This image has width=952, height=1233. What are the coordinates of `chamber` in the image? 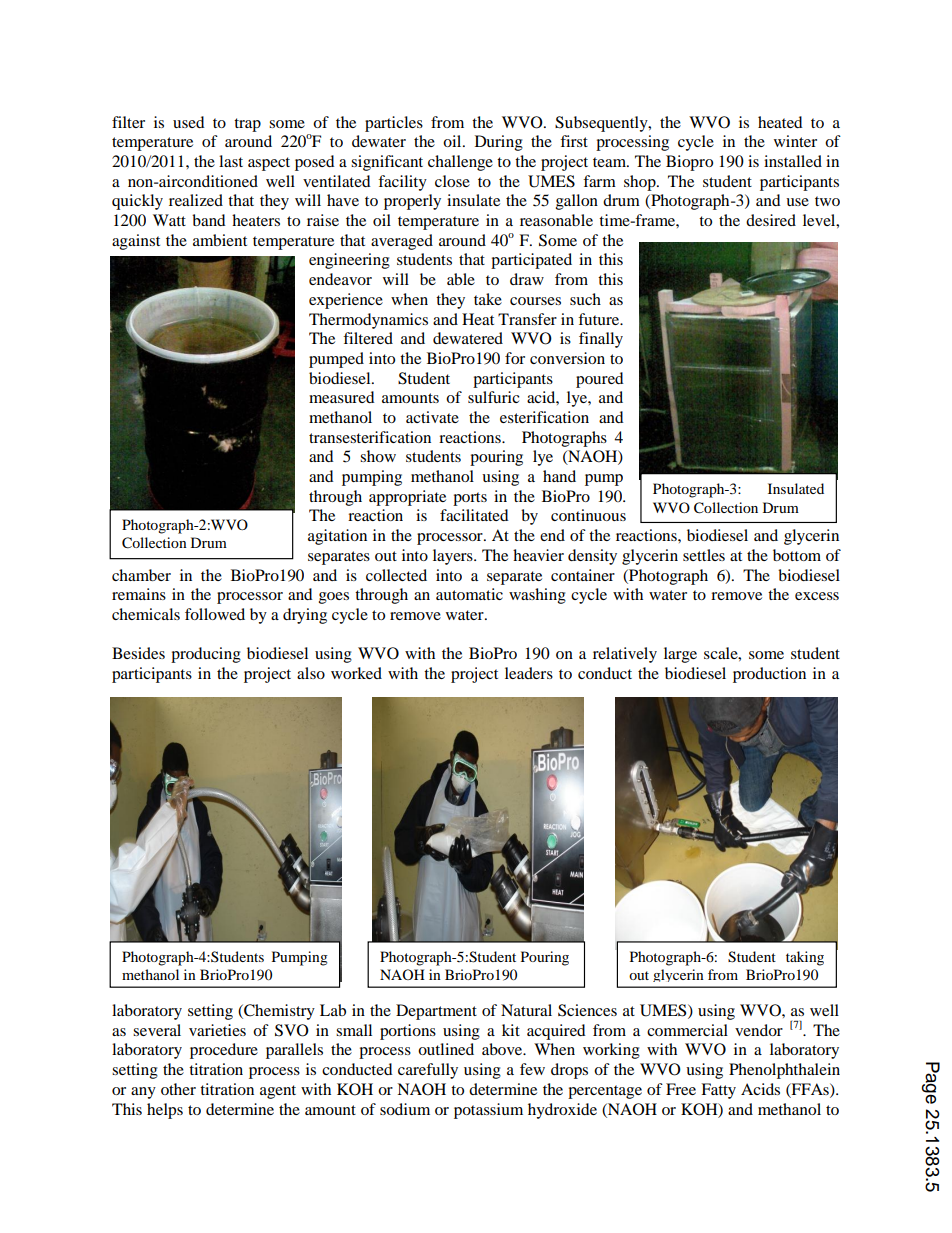 It's located at (141, 575).
